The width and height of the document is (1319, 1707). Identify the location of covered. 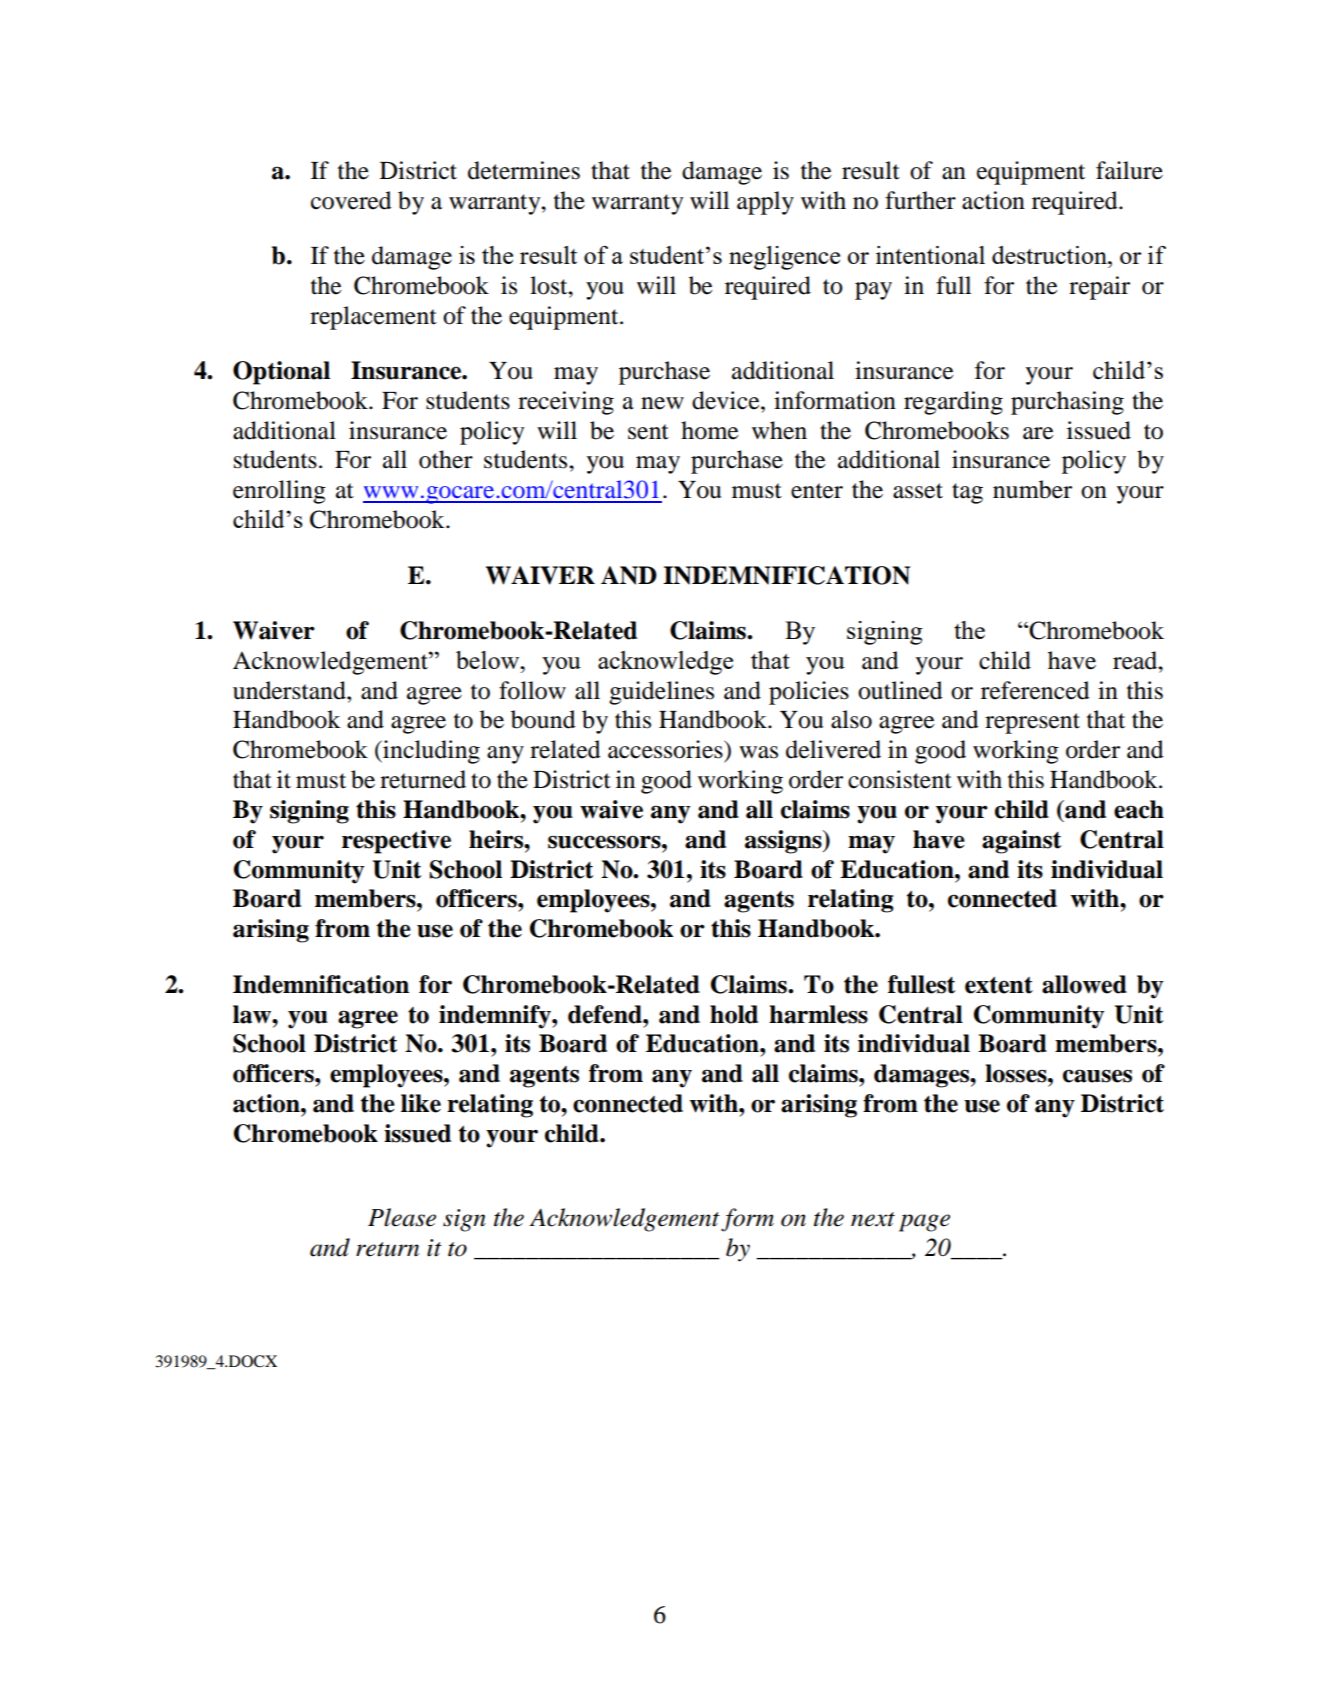
(351, 200).
